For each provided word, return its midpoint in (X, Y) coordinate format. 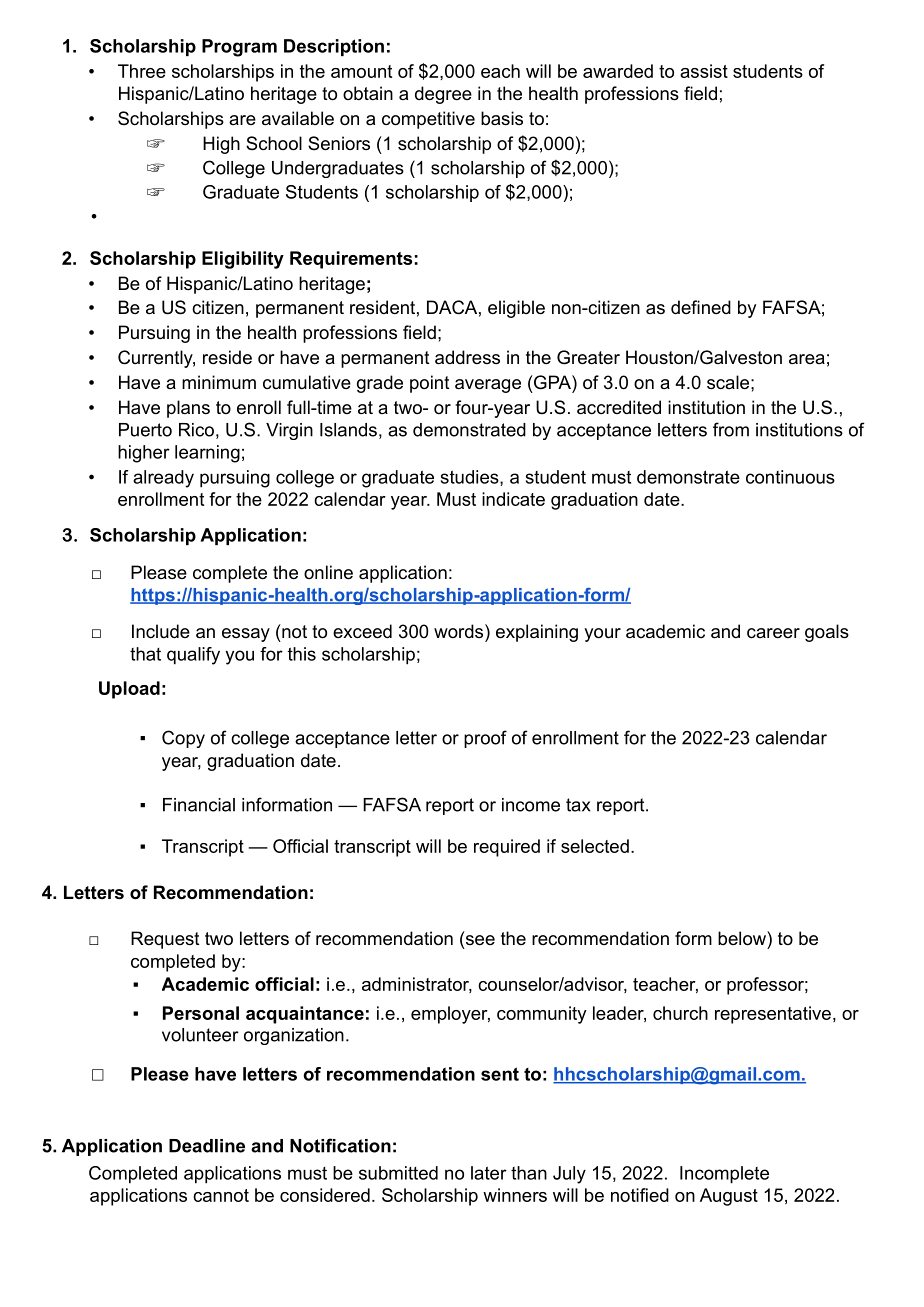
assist (704, 71)
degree (443, 95)
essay (246, 635)
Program (239, 48)
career (773, 633)
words (458, 631)
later (489, 1173)
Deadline (207, 1146)
